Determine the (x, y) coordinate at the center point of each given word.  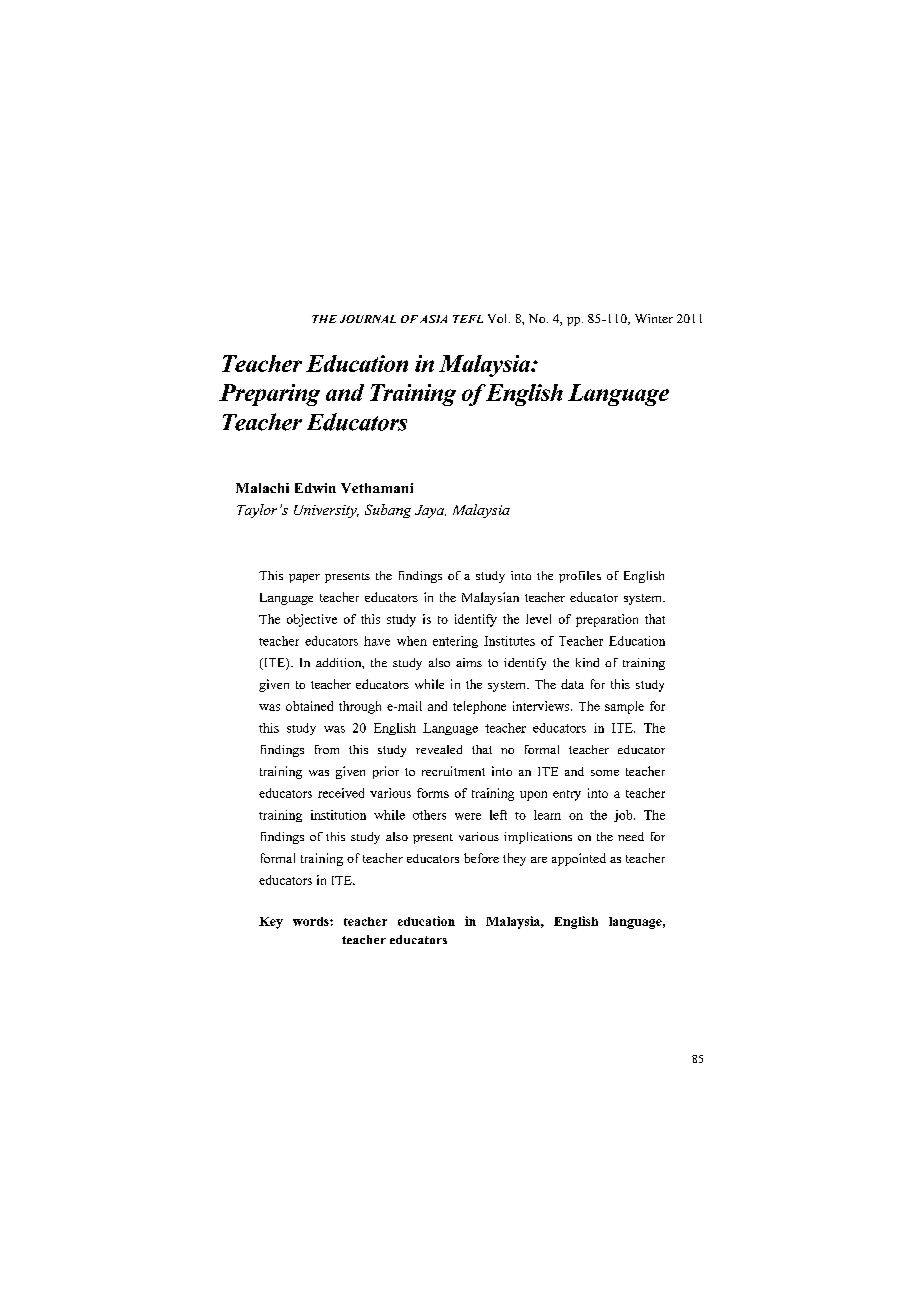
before (481, 858)
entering (455, 642)
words (312, 921)
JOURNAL (368, 319)
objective (312, 620)
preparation (607, 620)
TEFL (468, 319)
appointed (579, 859)
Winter (654, 318)
